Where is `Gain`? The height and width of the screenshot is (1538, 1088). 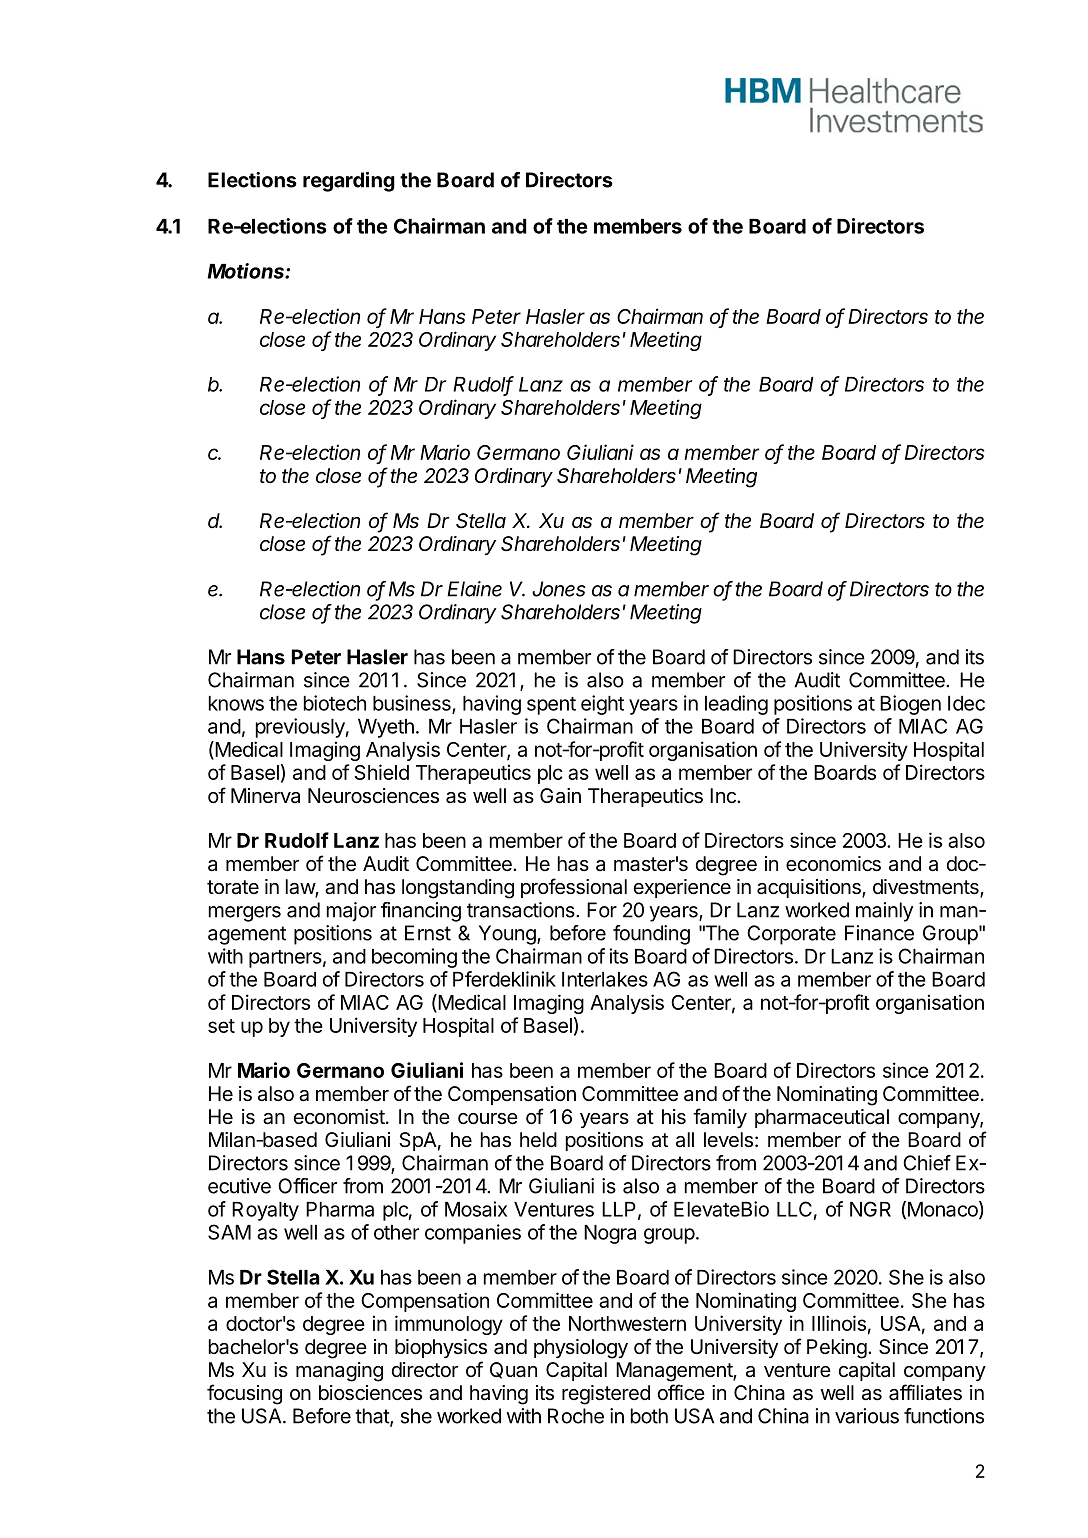
Gain is located at coordinates (560, 796).
